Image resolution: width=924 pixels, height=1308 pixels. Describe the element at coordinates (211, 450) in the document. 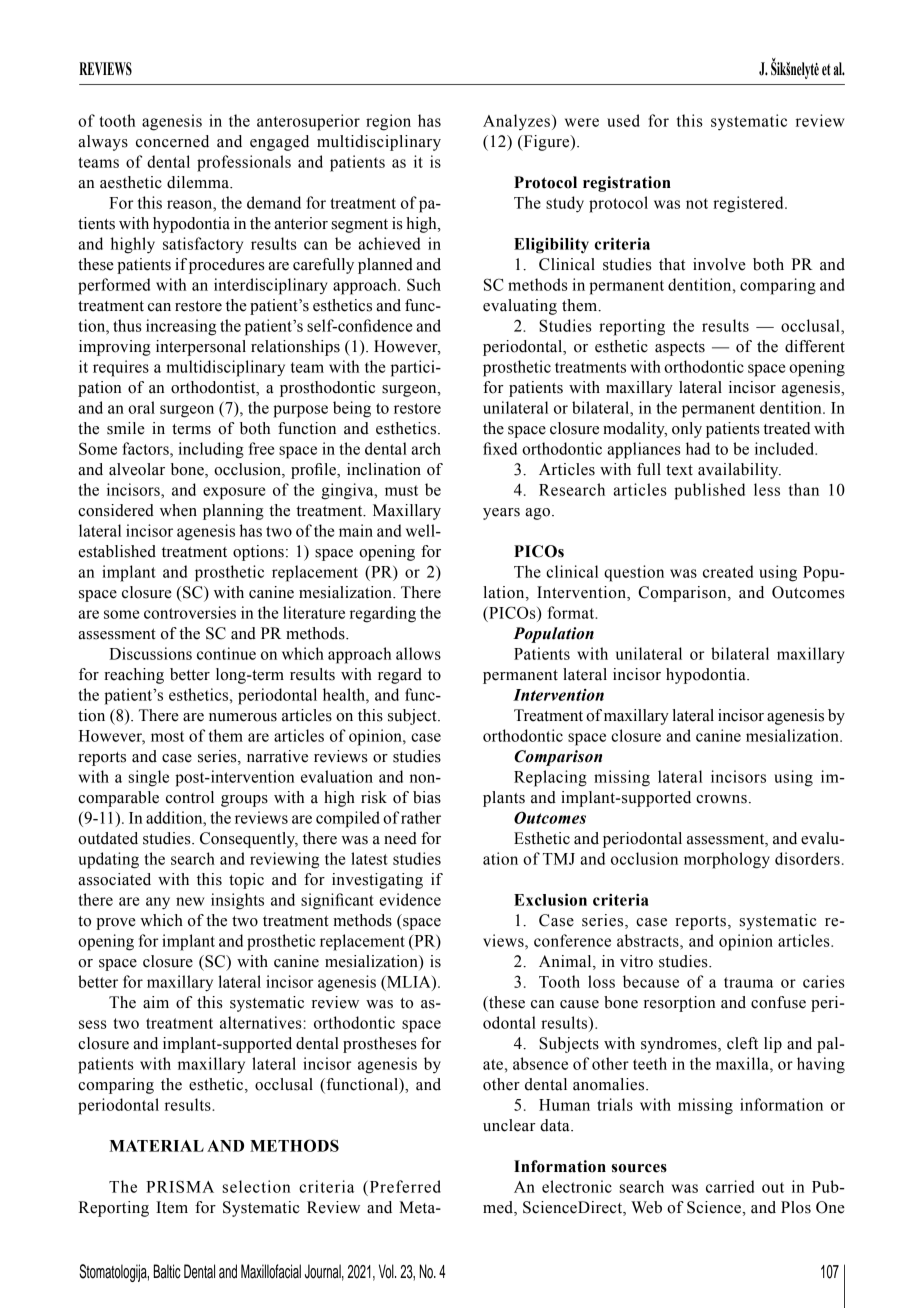

I see `including` at that location.
